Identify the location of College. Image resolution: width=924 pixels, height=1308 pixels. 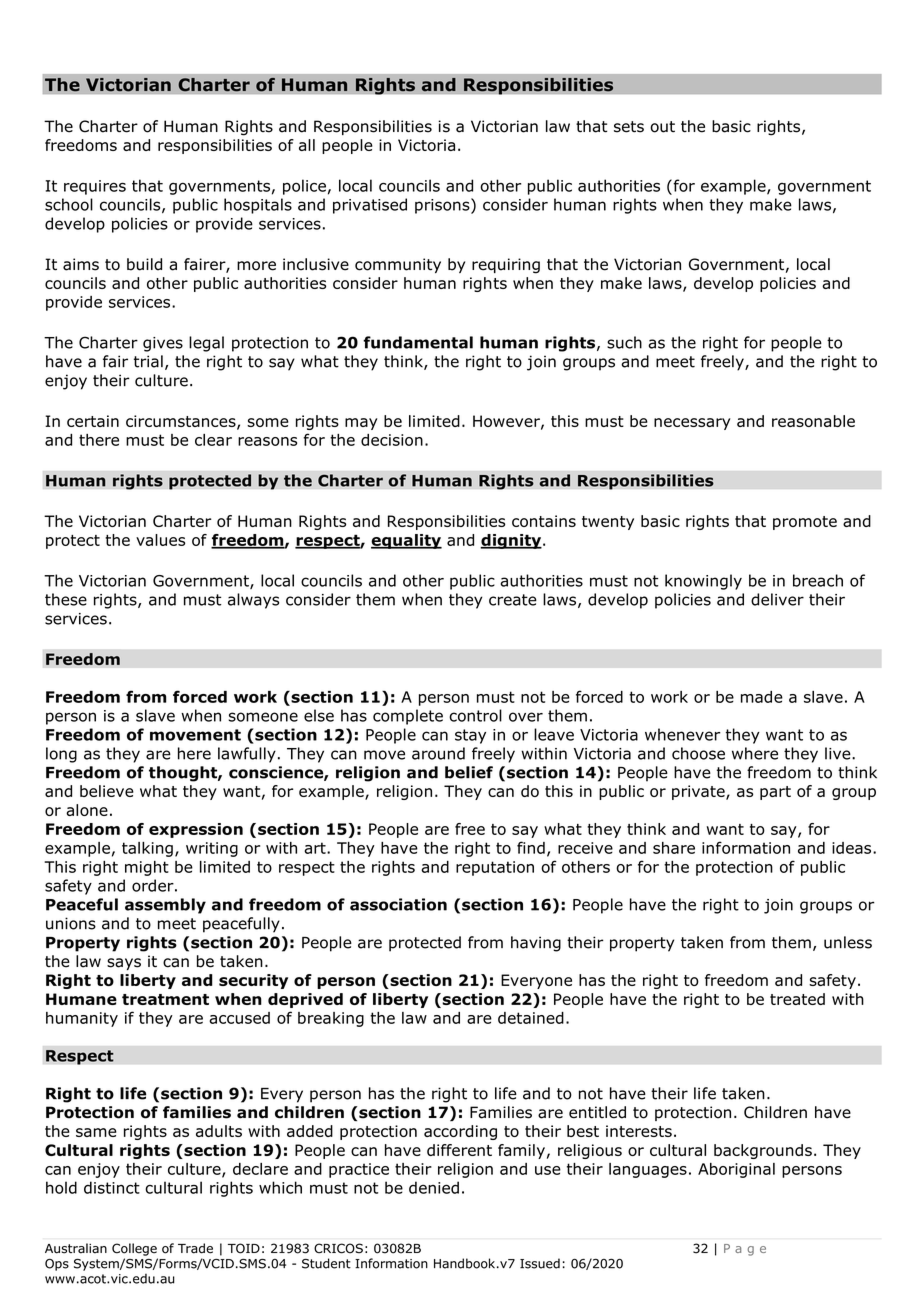
(134, 1249).
